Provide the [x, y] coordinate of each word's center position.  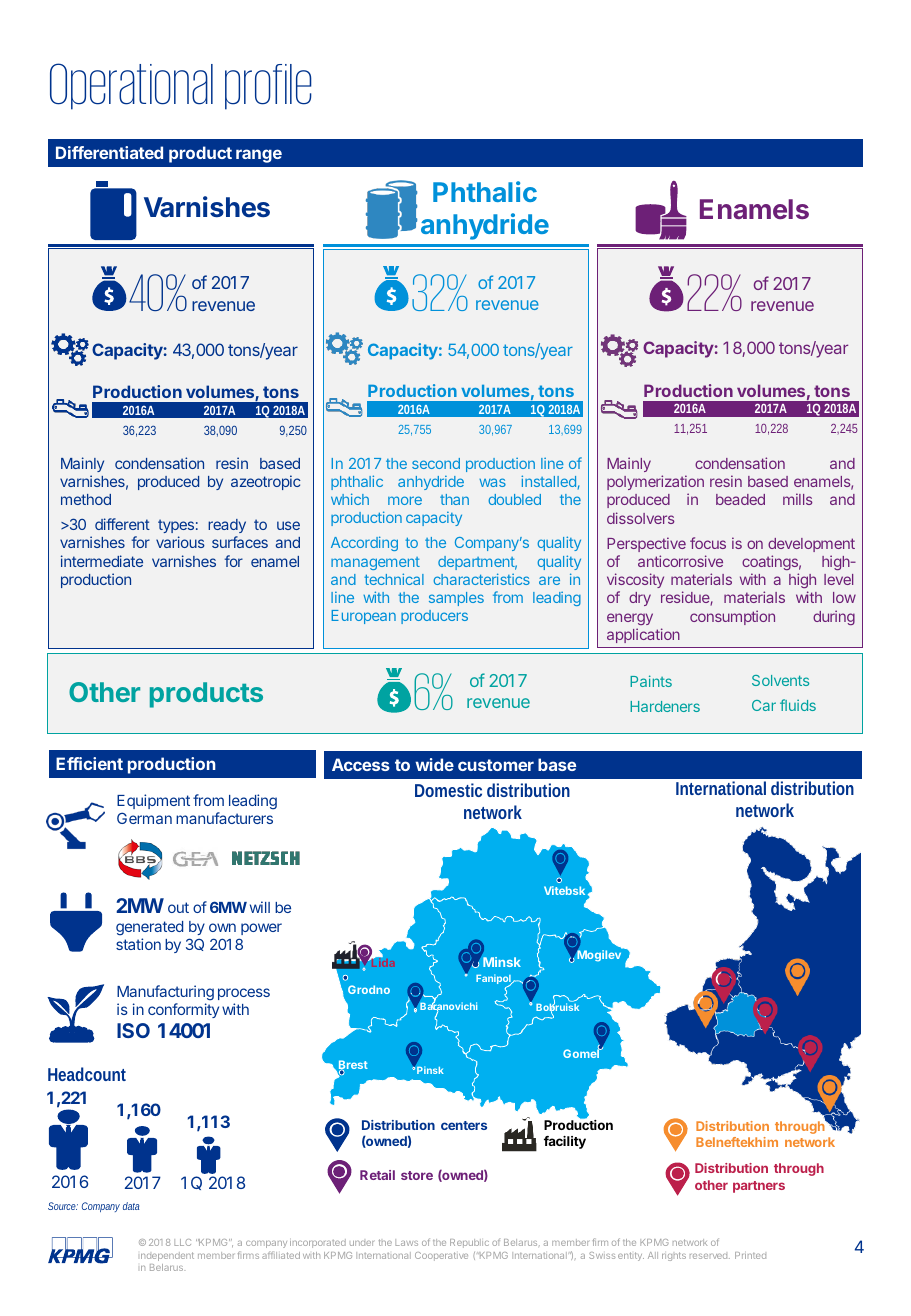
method [86, 499]
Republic [469, 1243]
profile [268, 87]
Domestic [448, 790]
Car [764, 705]
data [131, 1206]
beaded [740, 499]
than [454, 499]
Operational [131, 86]
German [144, 818]
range [259, 156]
